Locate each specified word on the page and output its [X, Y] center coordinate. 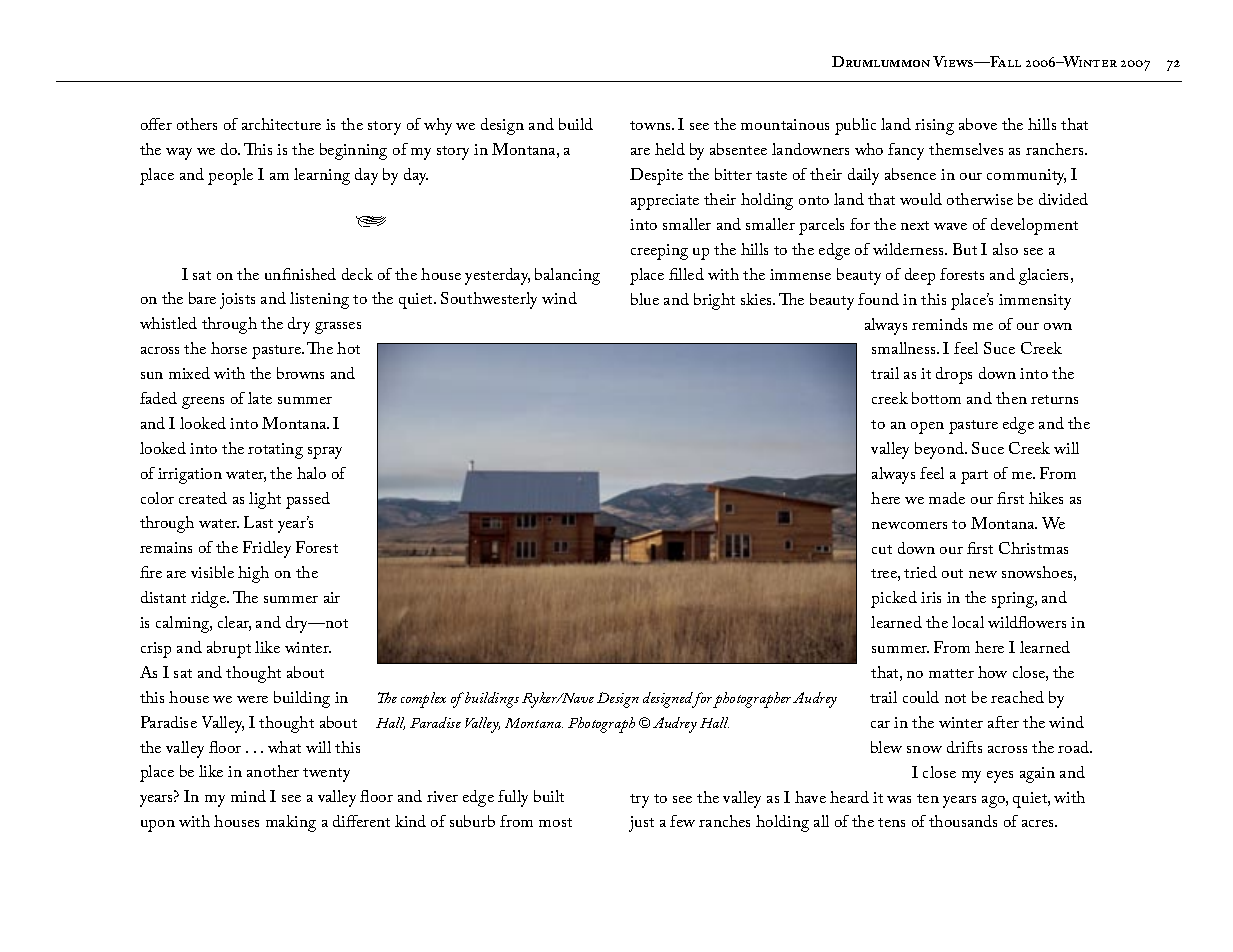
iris [931, 597]
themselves [966, 149]
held [670, 149]
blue [645, 299]
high [253, 574]
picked [894, 599]
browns [300, 373]
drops [954, 375]
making [291, 823]
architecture [281, 124]
